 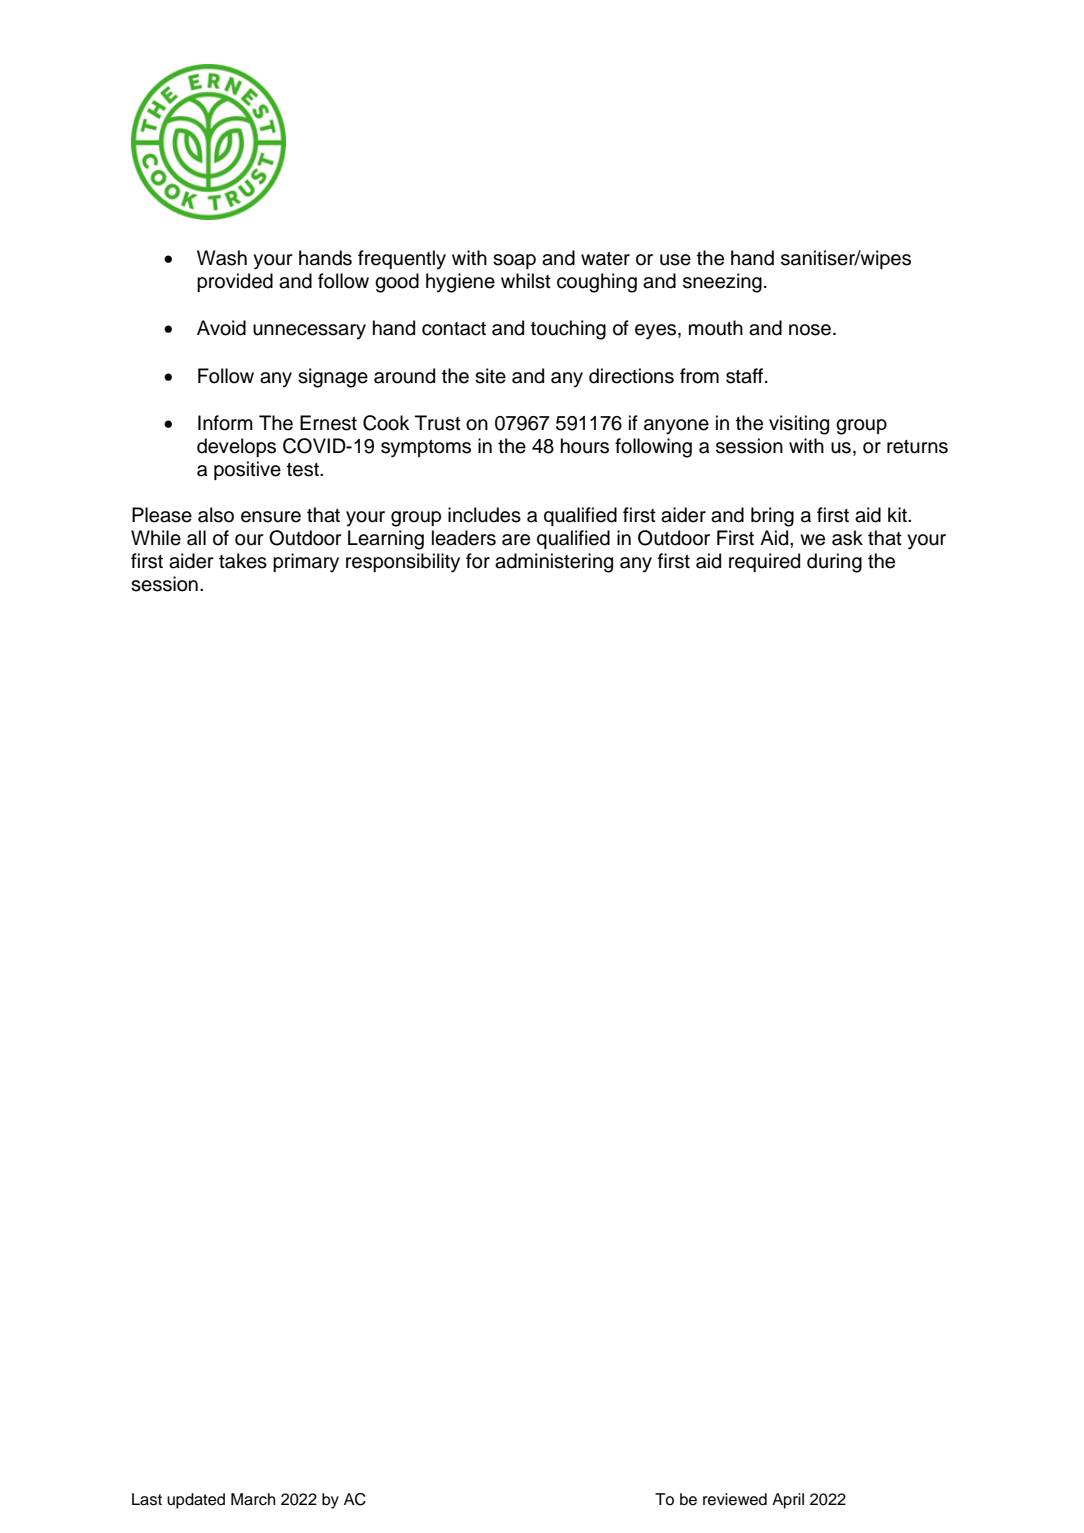 What do you see at coordinates (196, 1501) in the document?
I see `updated` at bounding box center [196, 1501].
